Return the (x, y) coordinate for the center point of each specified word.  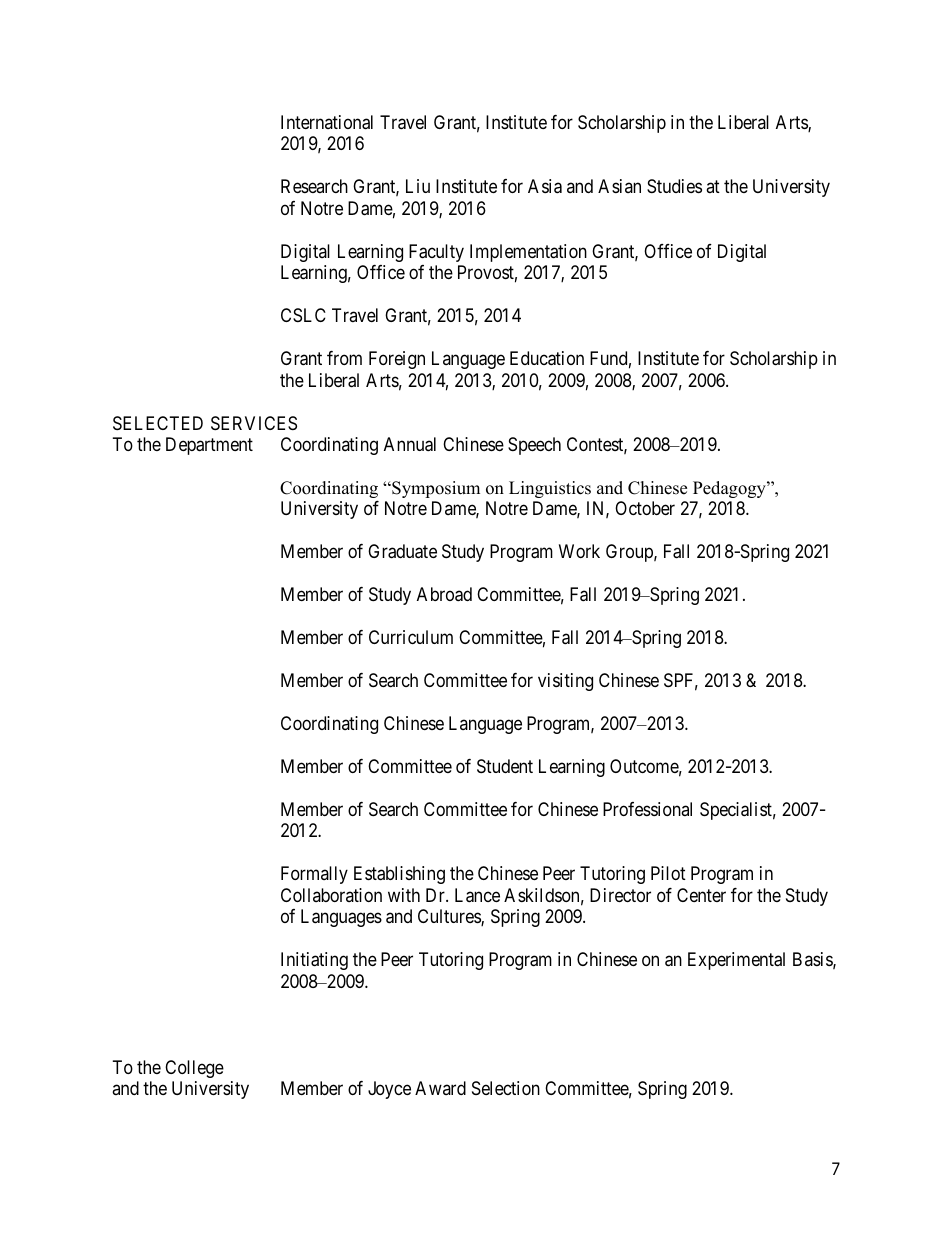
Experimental (736, 961)
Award (440, 1088)
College (194, 1069)
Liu (418, 186)
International (327, 122)
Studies (674, 186)
